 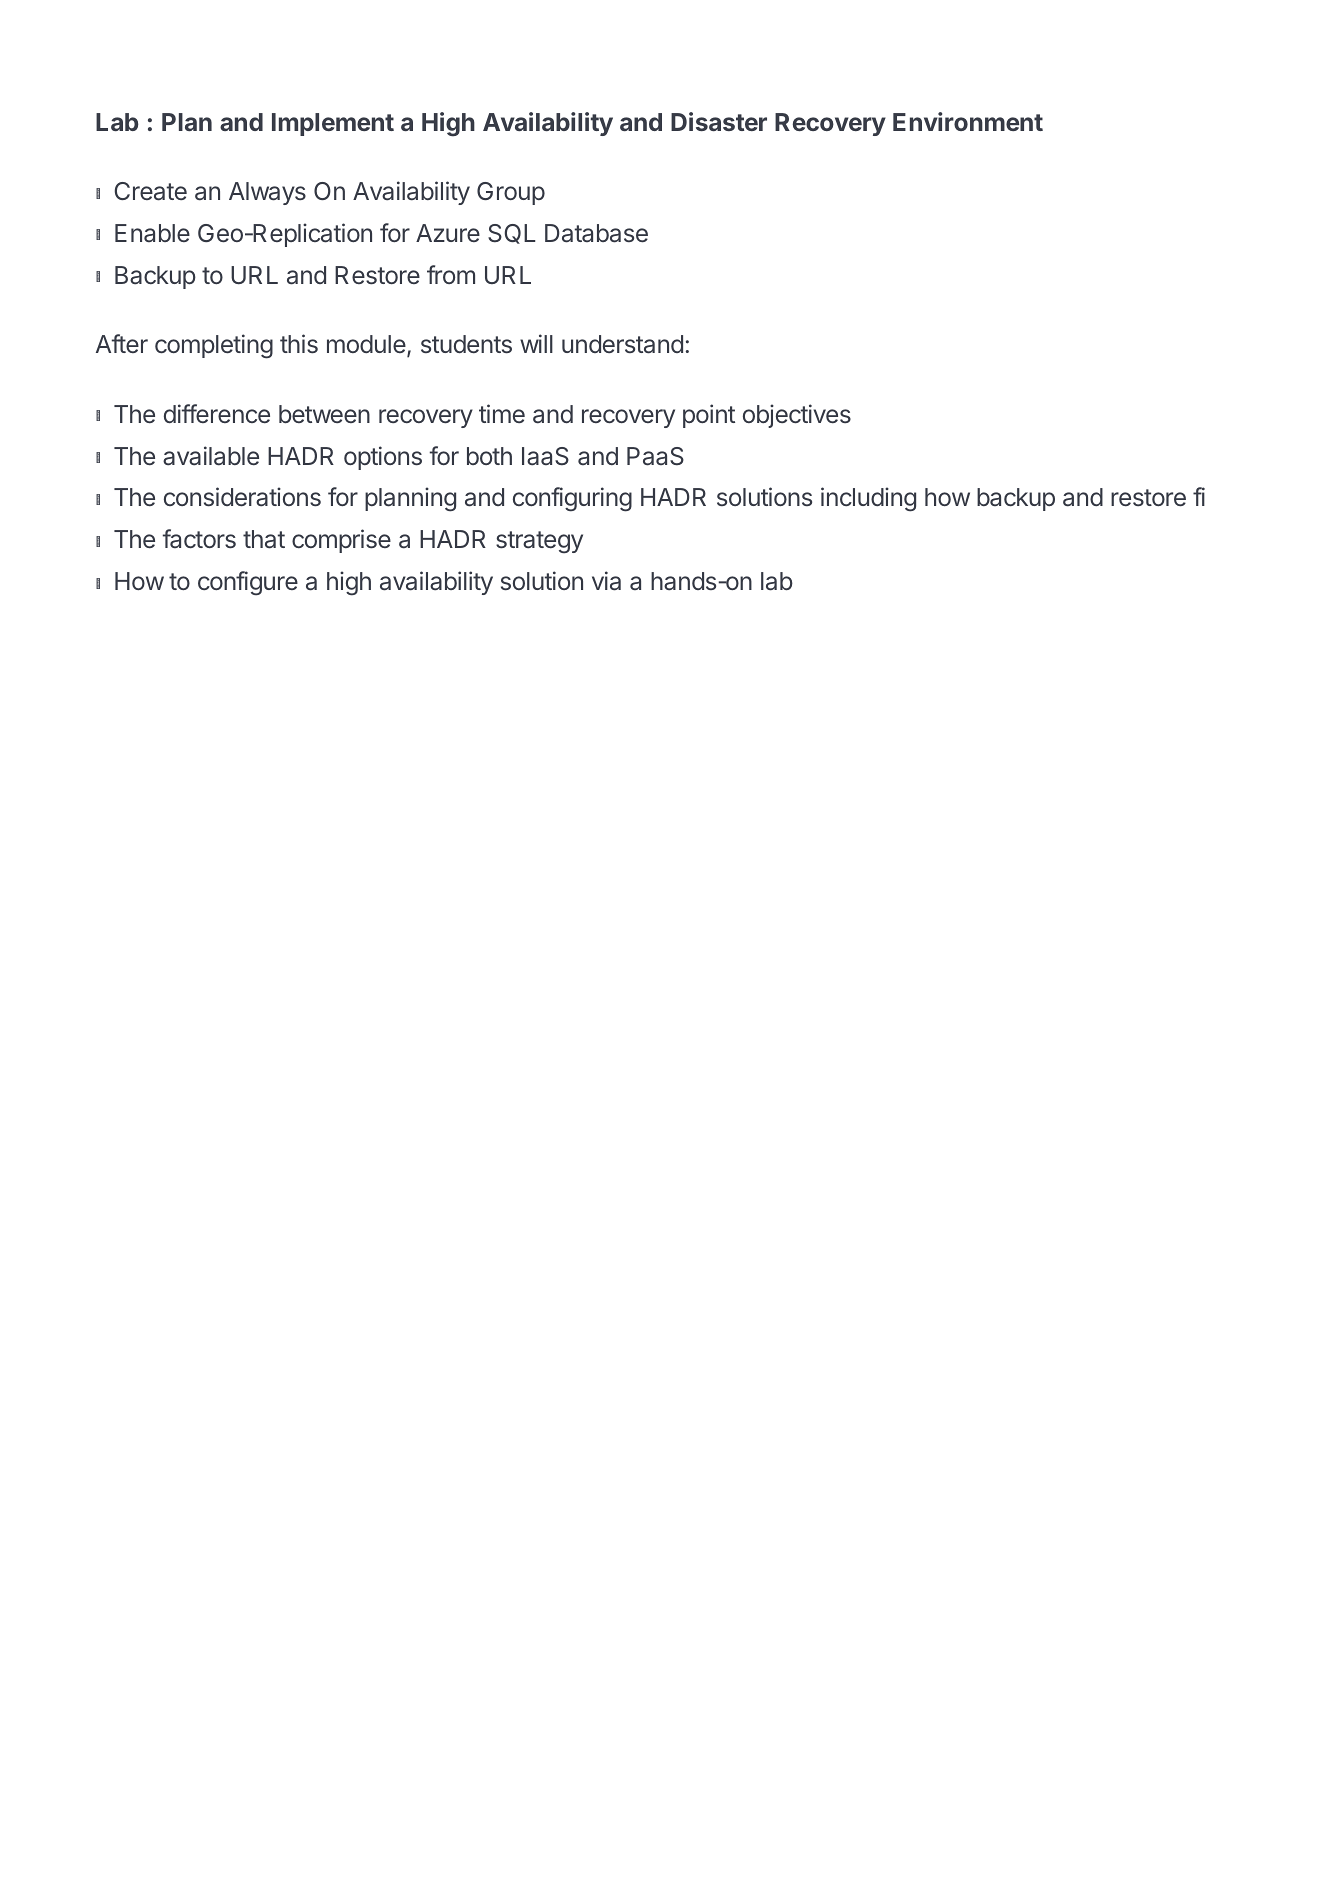 What do you see at coordinates (248, 583) in the page?
I see `configure` at bounding box center [248, 583].
